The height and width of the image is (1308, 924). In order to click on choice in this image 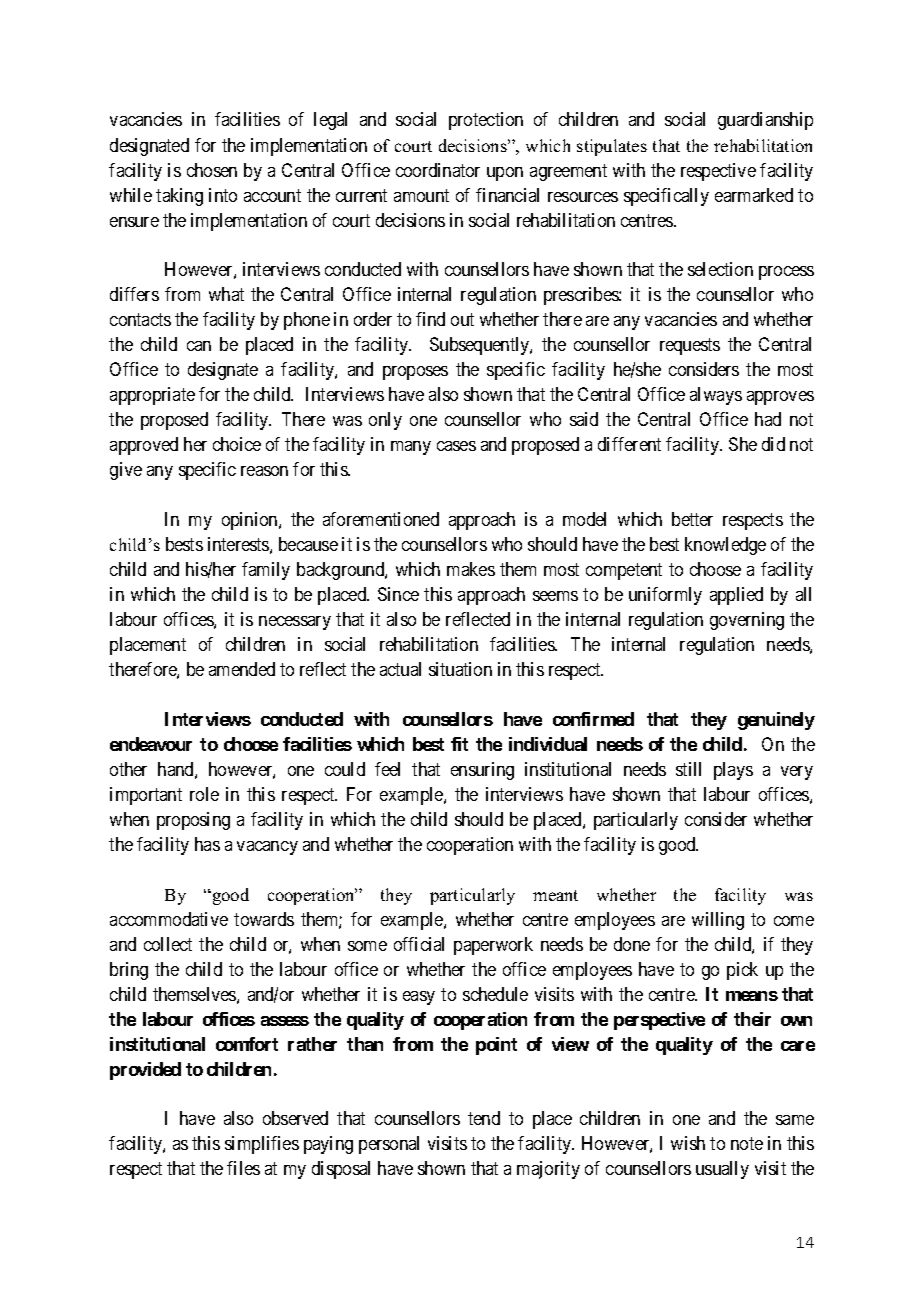, I will do `click(237, 444)`.
